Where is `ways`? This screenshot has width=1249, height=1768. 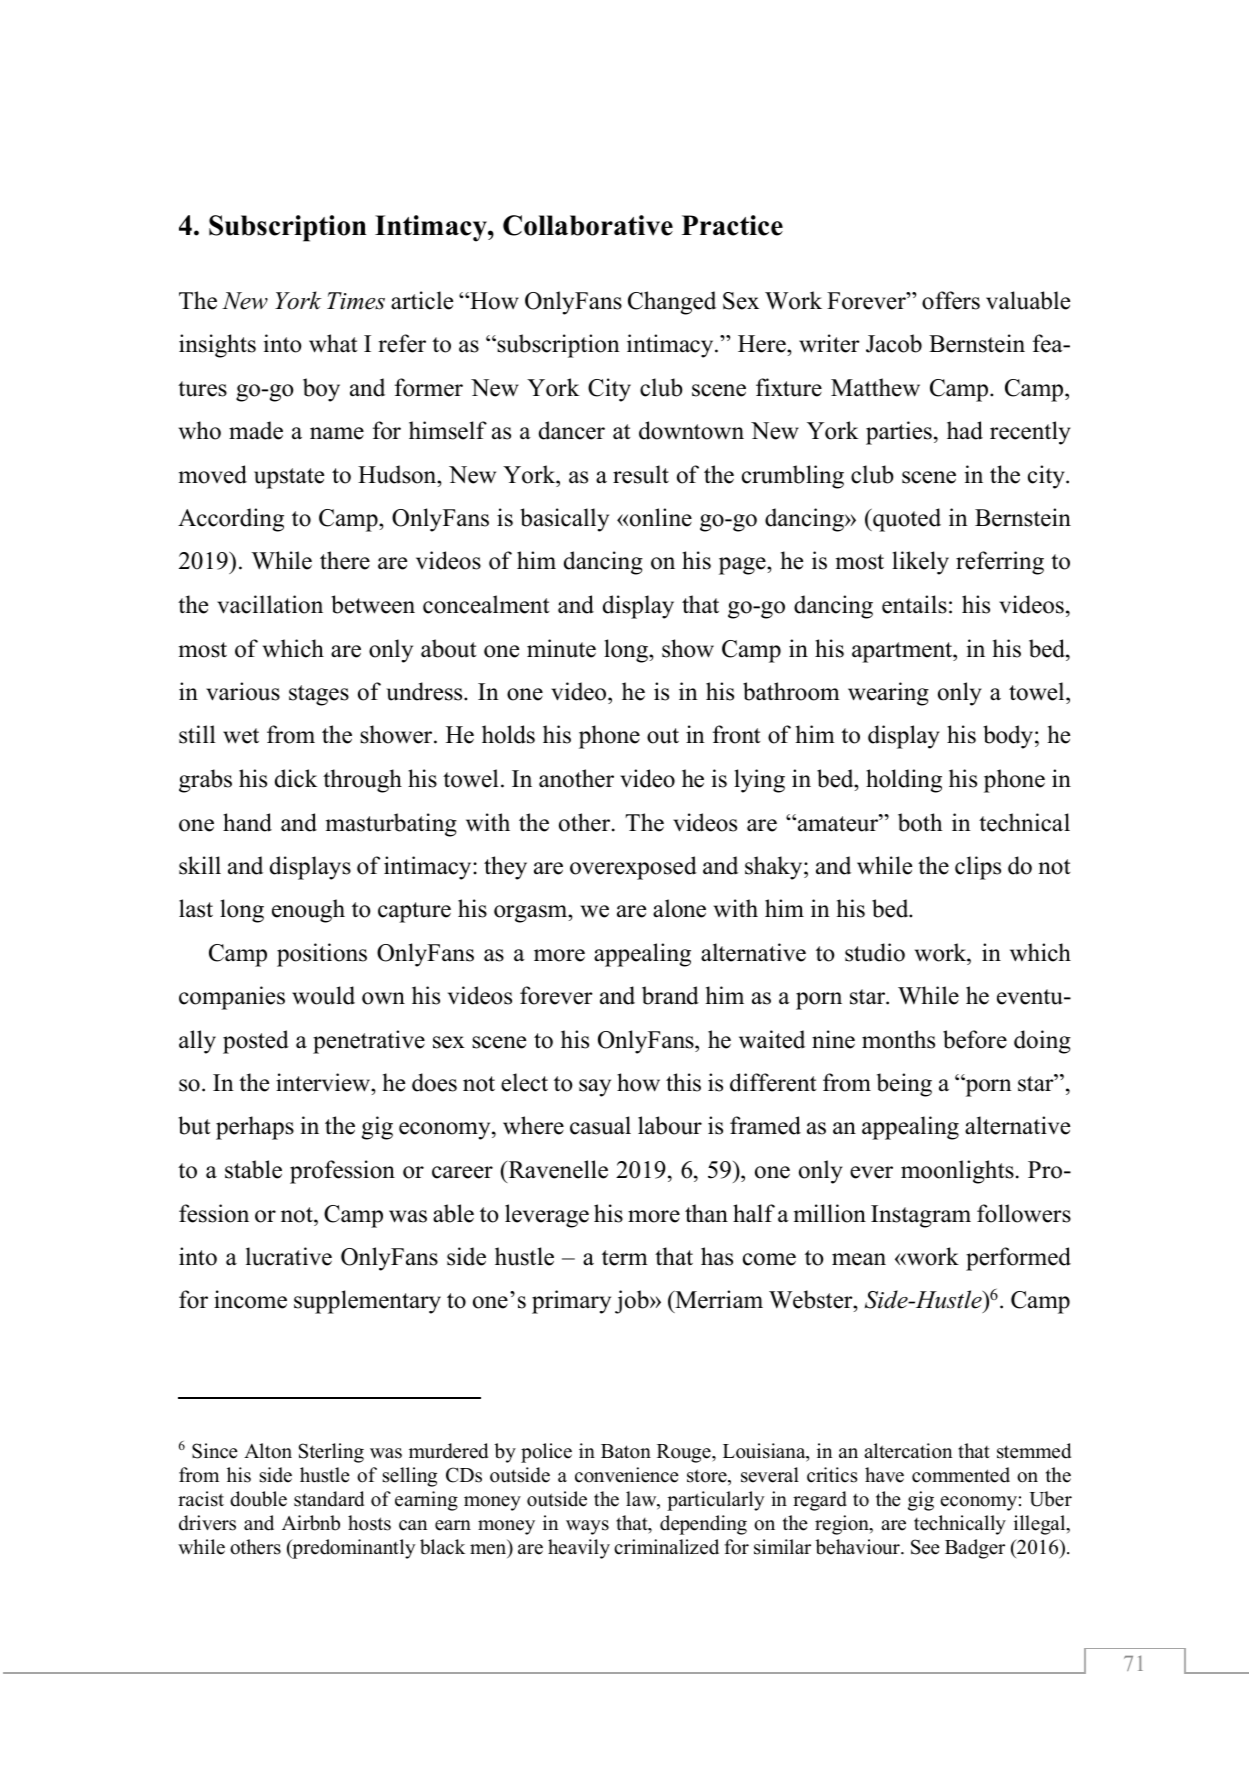 ways is located at coordinates (587, 1527).
